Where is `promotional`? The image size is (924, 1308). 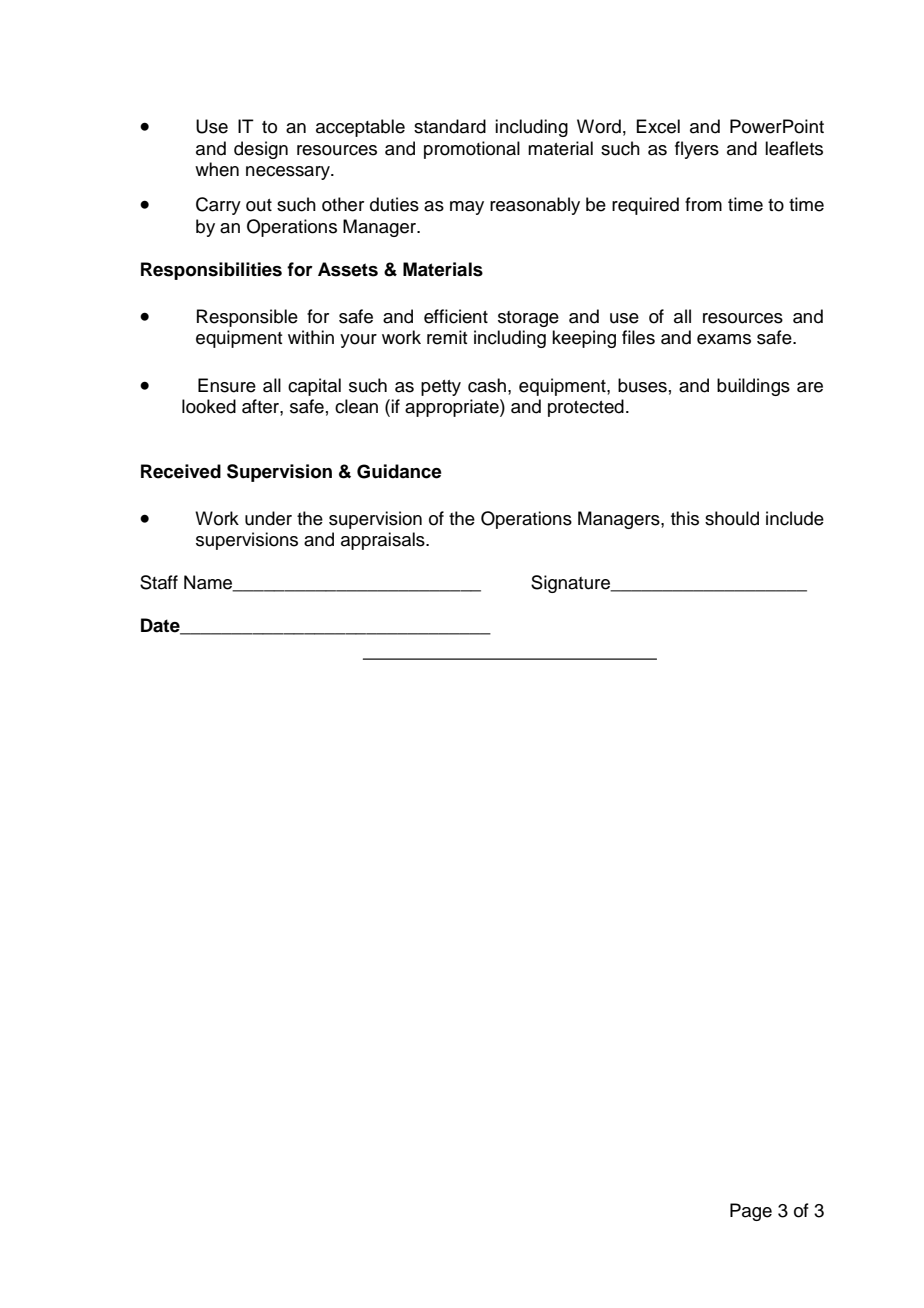 promotional is located at coordinates (472, 150).
